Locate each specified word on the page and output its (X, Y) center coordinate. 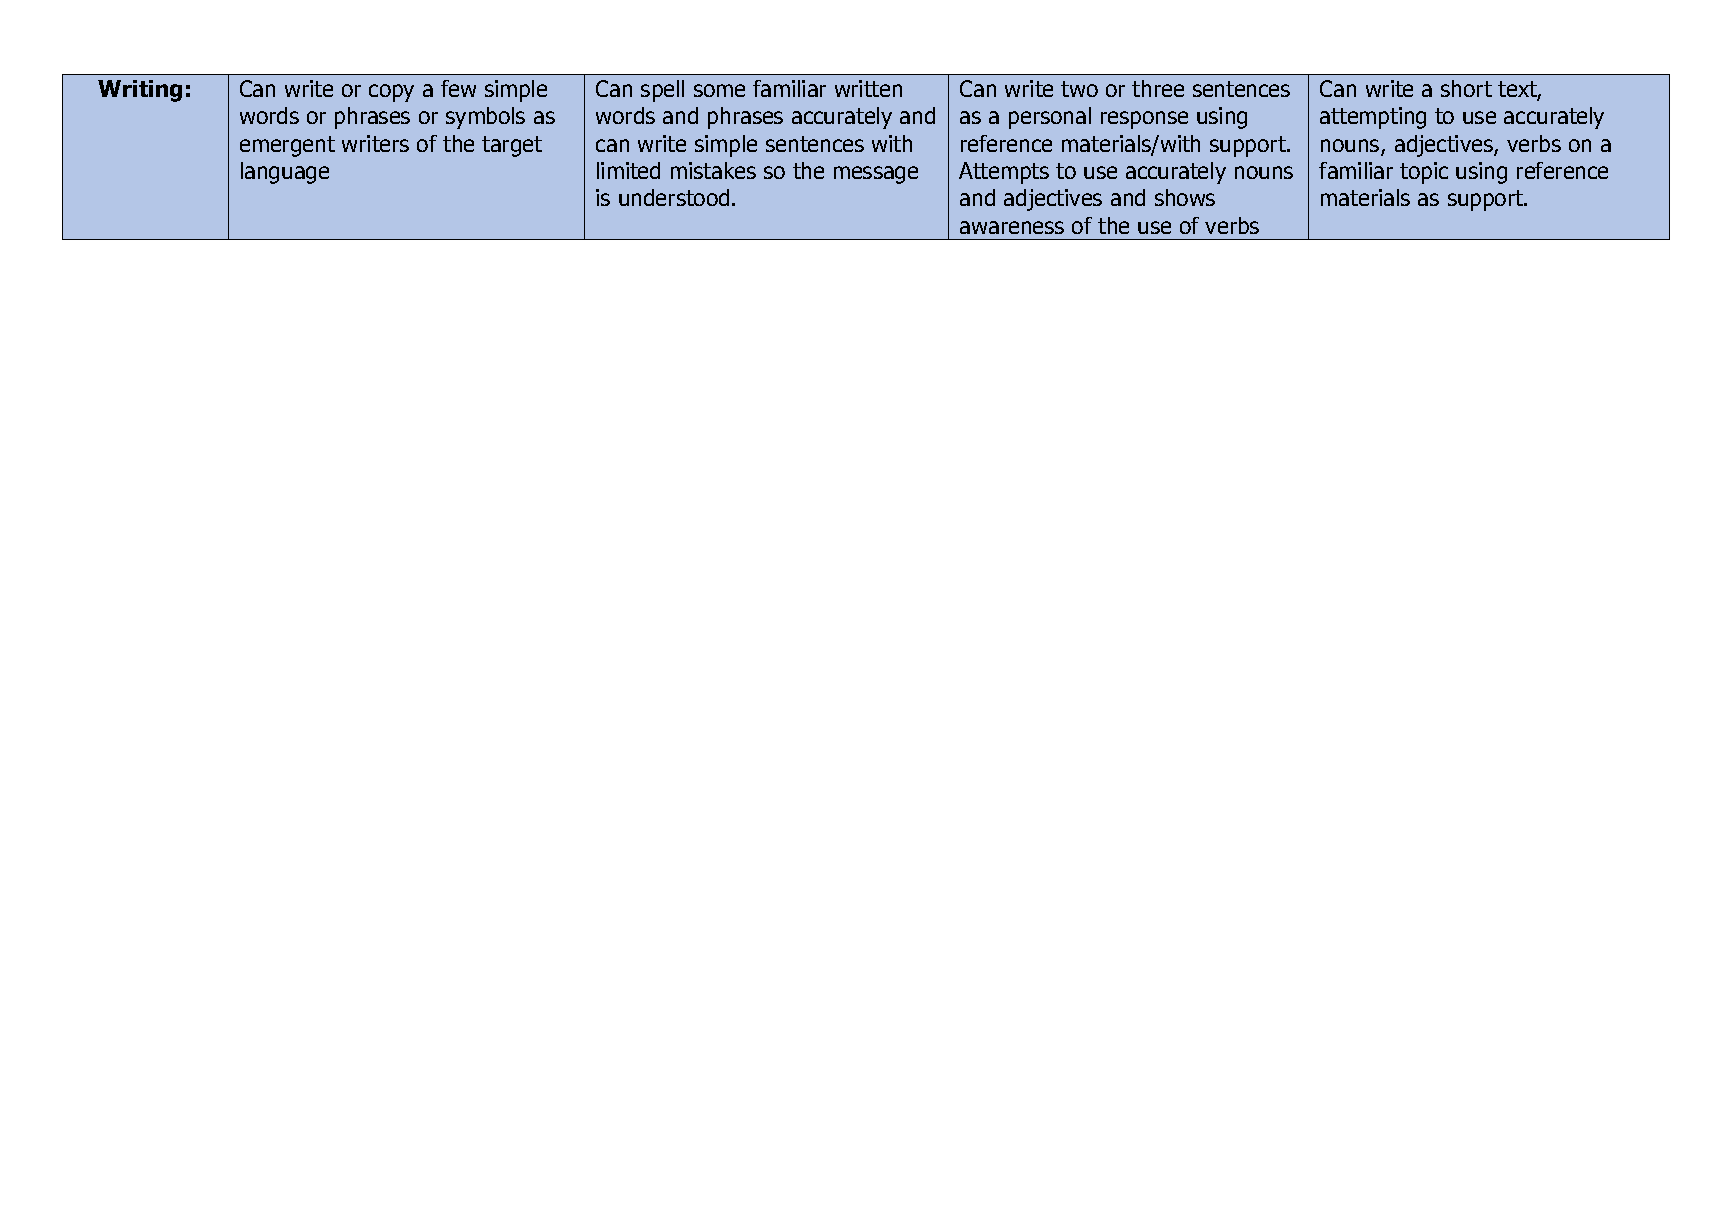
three (1158, 88)
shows (1185, 197)
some (719, 90)
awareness (1012, 227)
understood (674, 197)
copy (391, 93)
